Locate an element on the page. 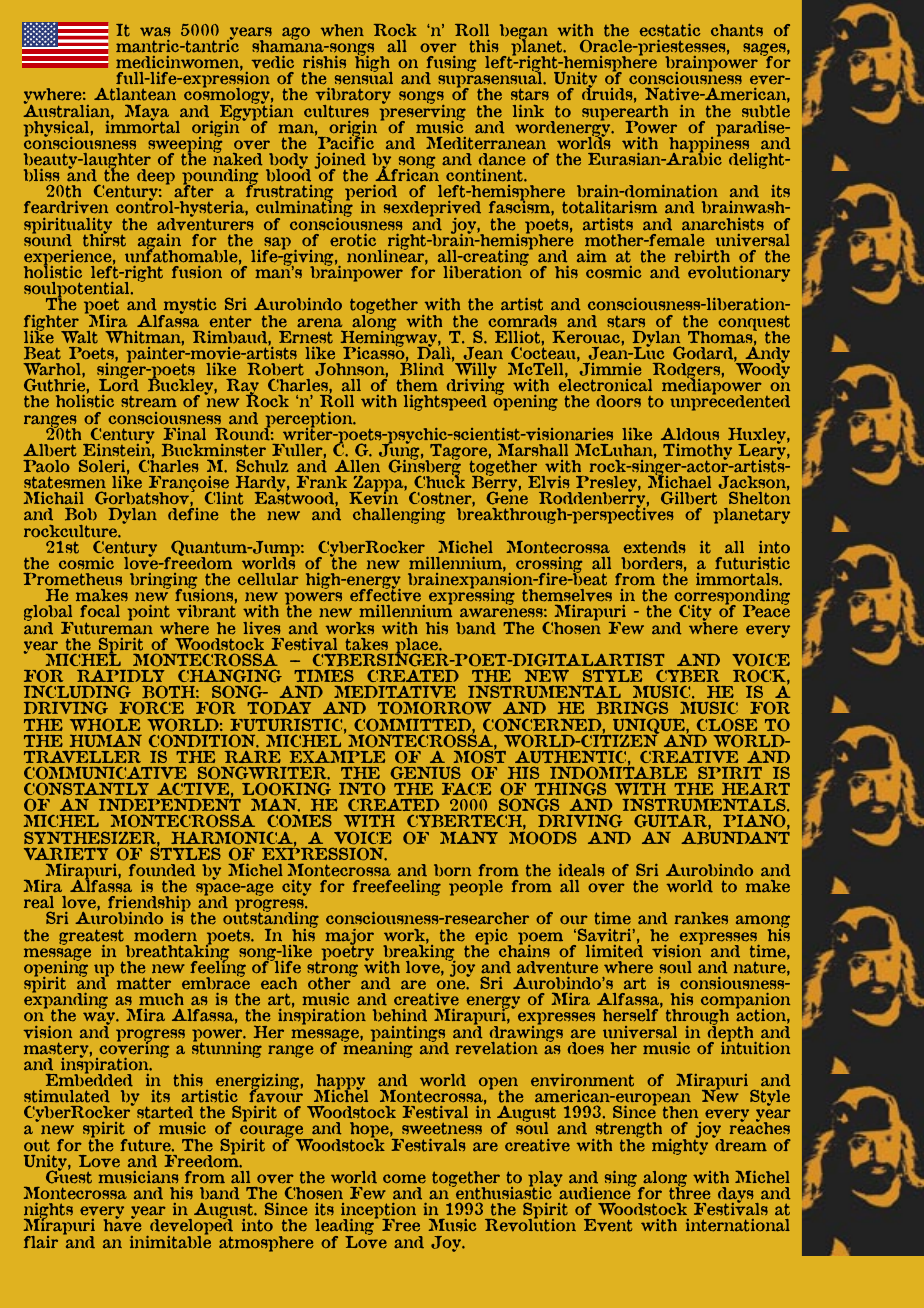  Atlantean is located at coordinates (135, 94).
